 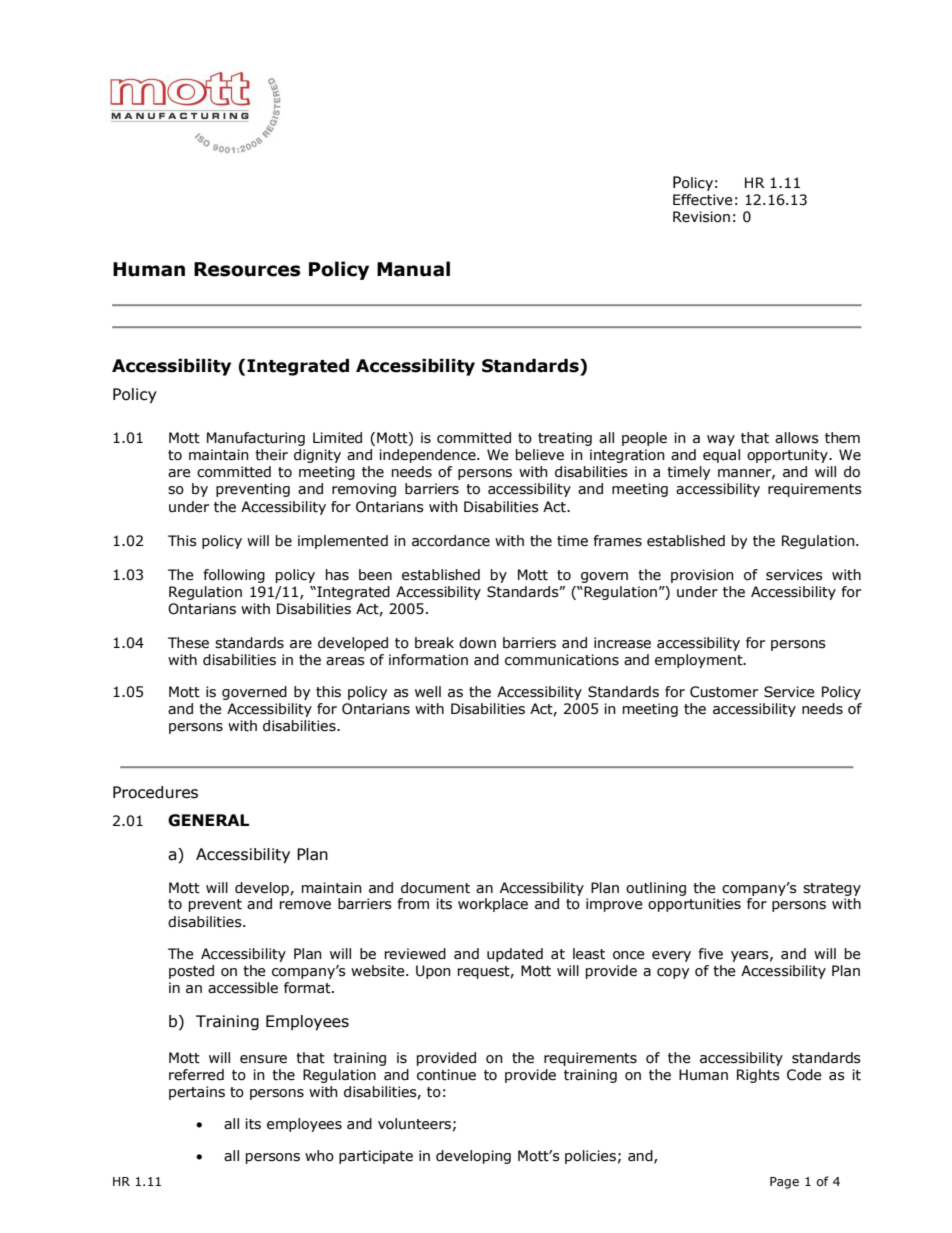 I want to click on who, so click(x=319, y=1156).
